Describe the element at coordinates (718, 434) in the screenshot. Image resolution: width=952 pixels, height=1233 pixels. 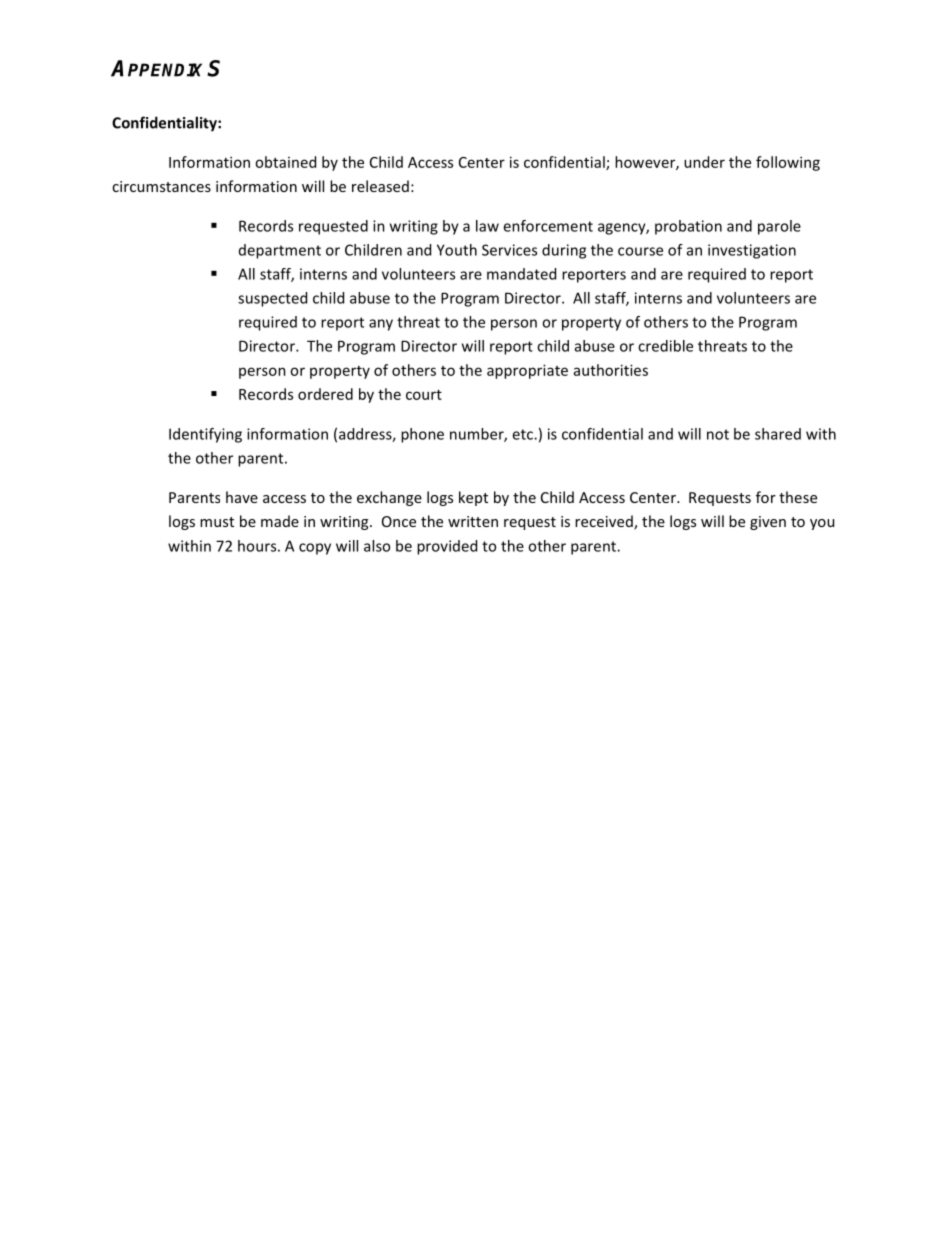
I see `not` at that location.
